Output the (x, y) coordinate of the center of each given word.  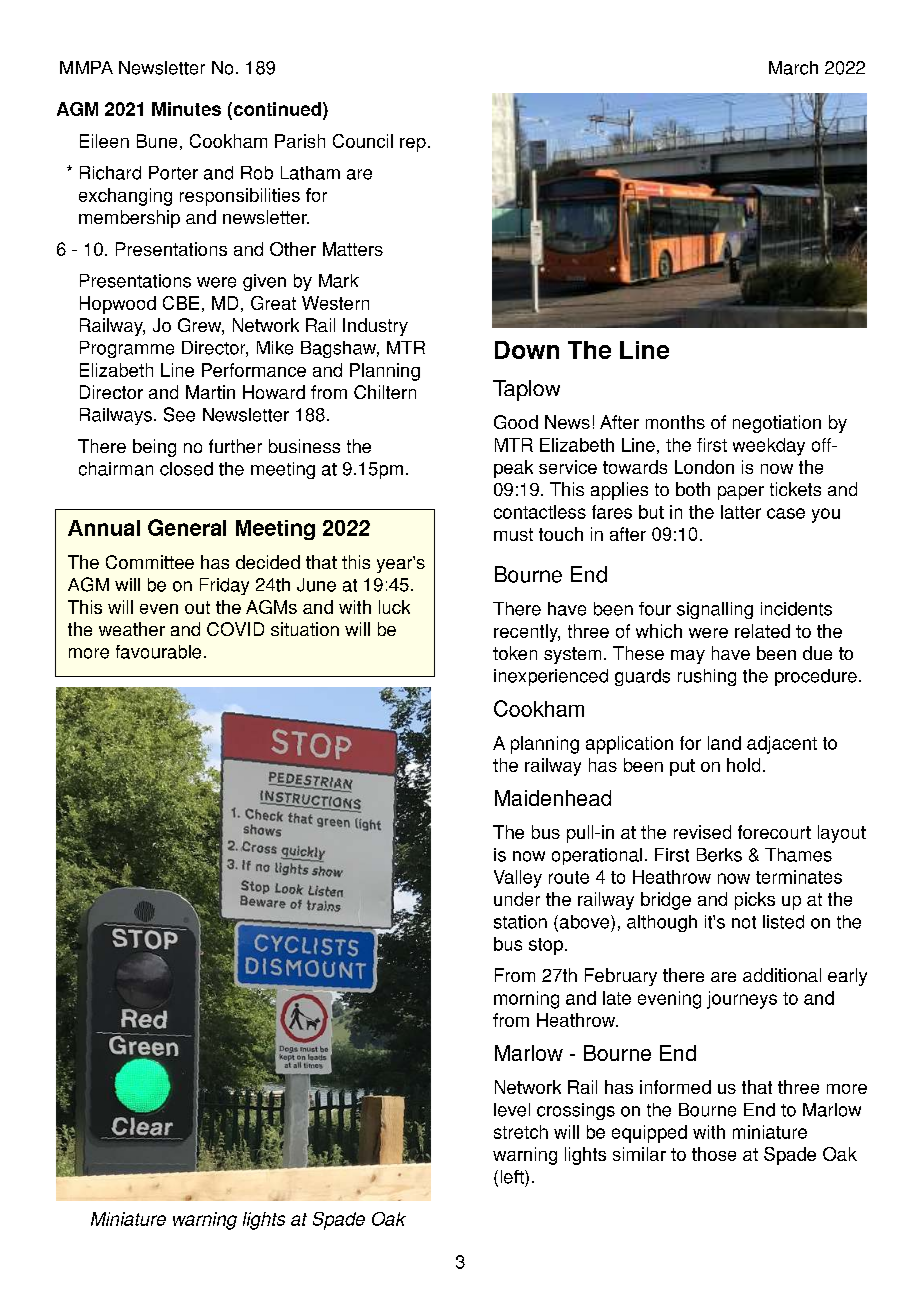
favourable (158, 652)
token (515, 653)
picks (755, 901)
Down (527, 350)
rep (414, 145)
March (793, 68)
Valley (518, 879)
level (512, 1110)
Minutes (186, 109)
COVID (235, 629)
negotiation (777, 424)
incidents (796, 609)
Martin (210, 392)
